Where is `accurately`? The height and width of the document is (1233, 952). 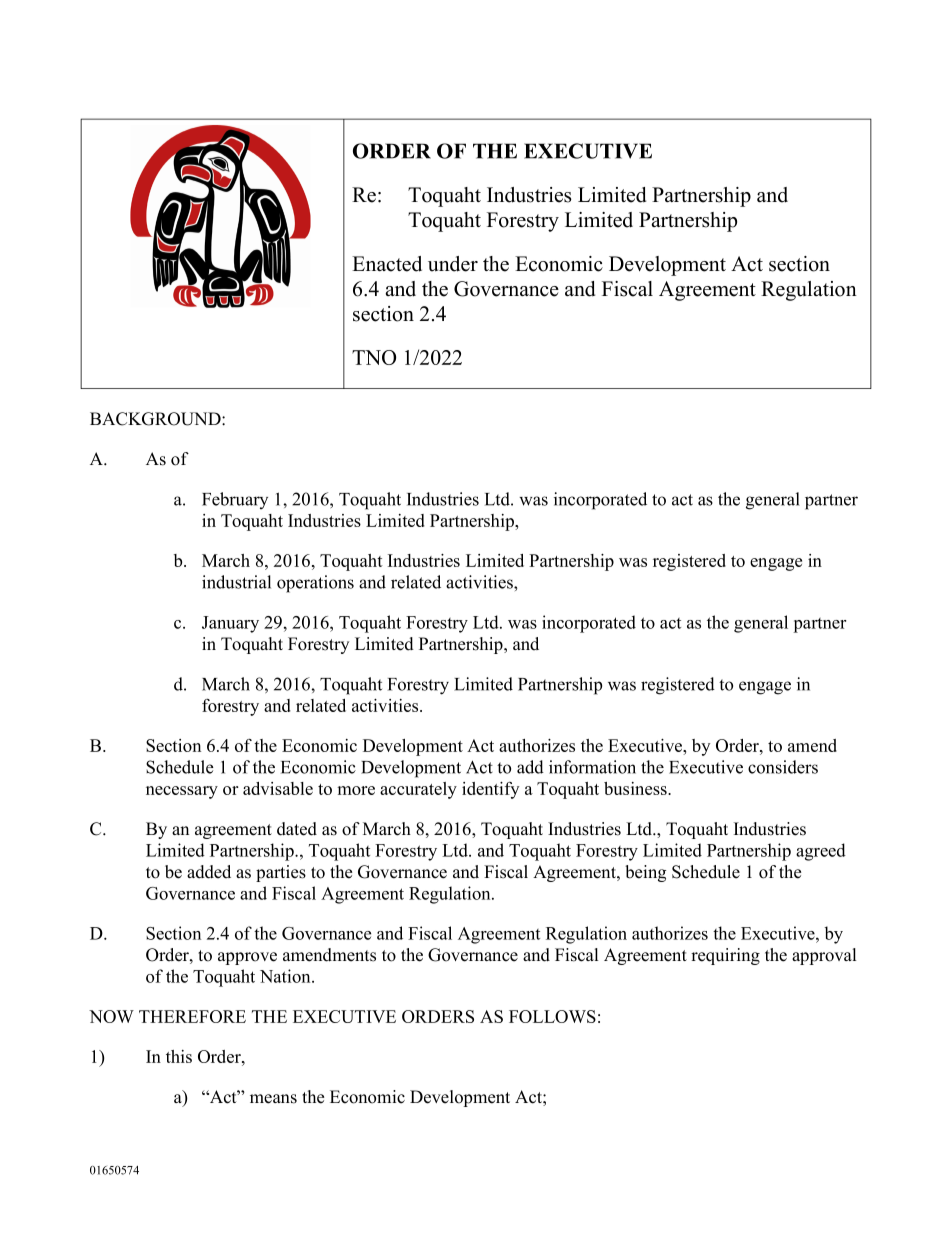 accurately is located at coordinates (418, 790).
